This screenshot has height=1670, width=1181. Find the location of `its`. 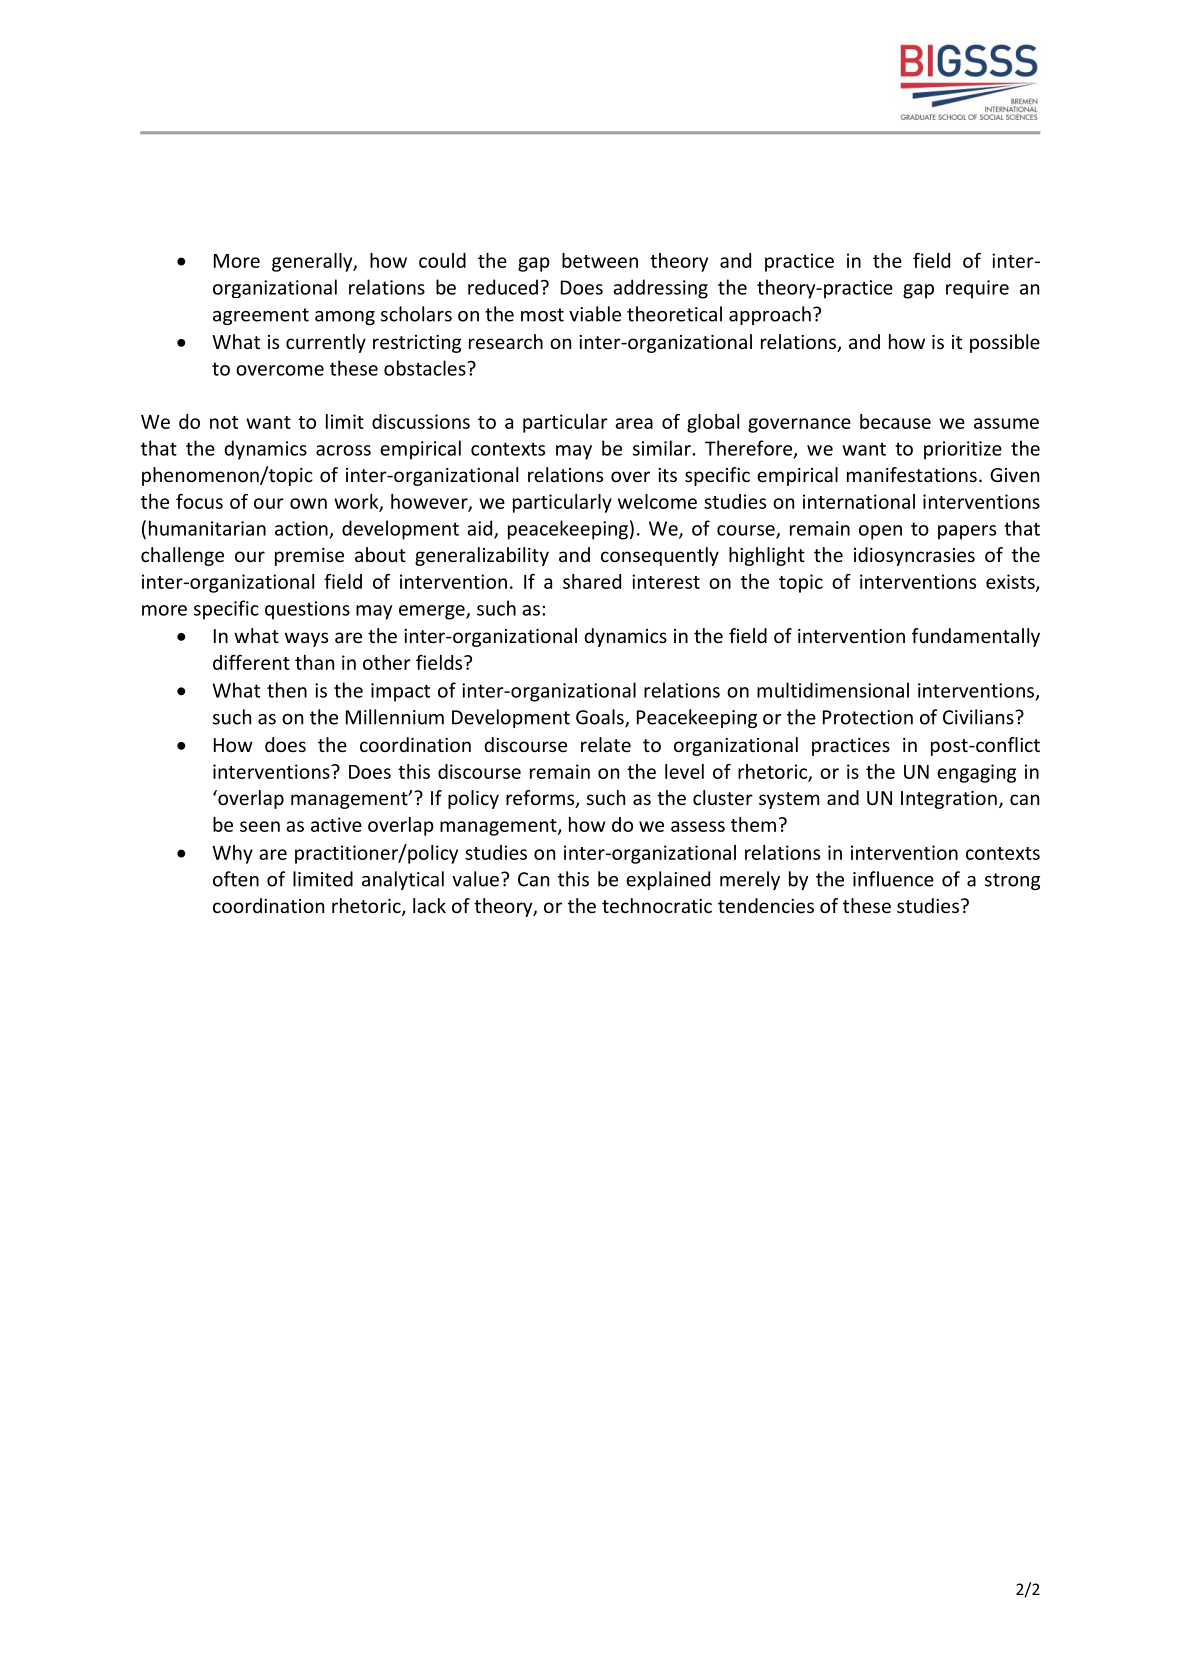

its is located at coordinates (667, 475).
